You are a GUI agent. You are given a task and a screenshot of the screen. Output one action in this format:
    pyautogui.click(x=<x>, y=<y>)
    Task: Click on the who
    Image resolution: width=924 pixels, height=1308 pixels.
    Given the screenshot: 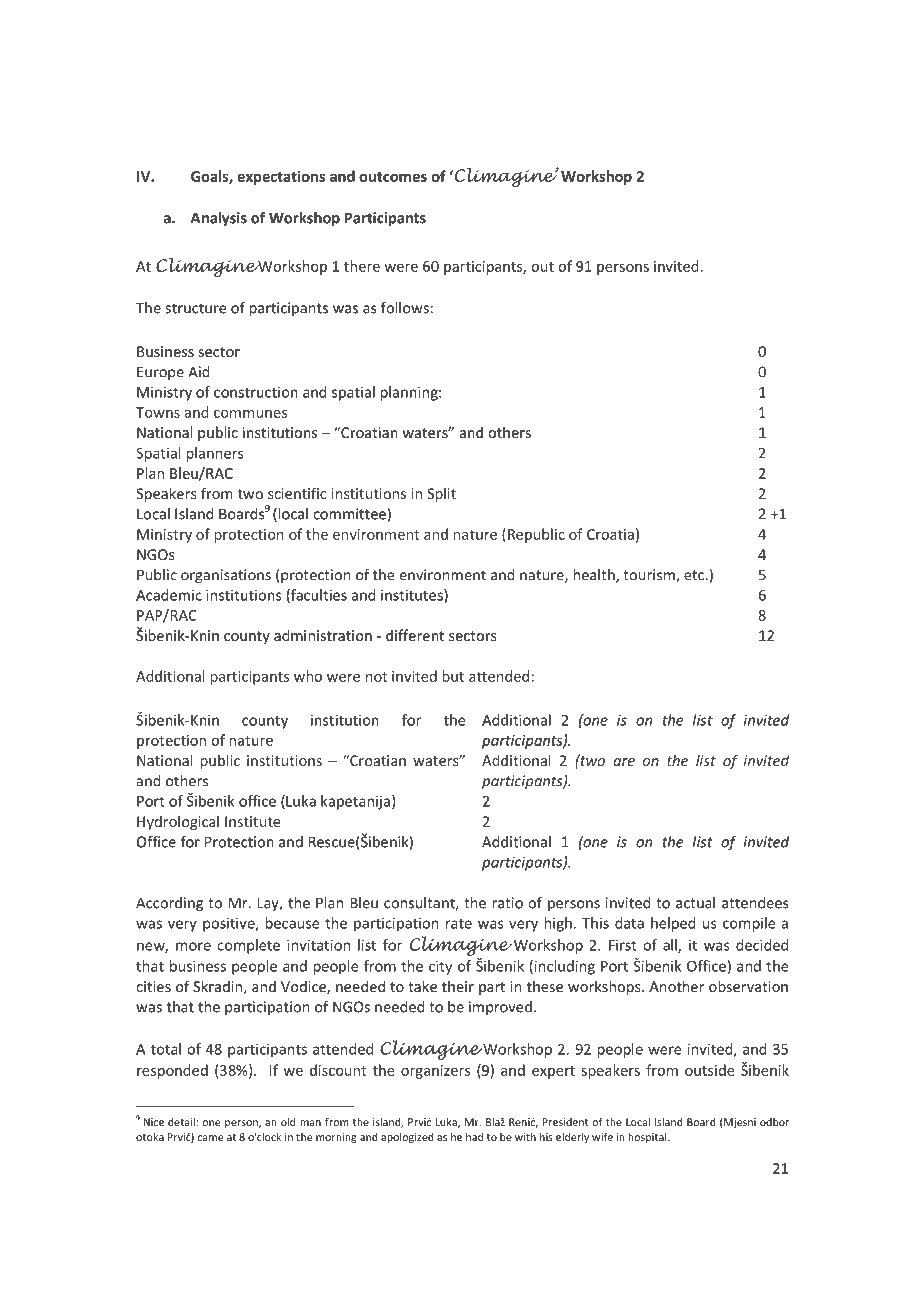 What is the action you would take?
    pyautogui.click(x=308, y=676)
